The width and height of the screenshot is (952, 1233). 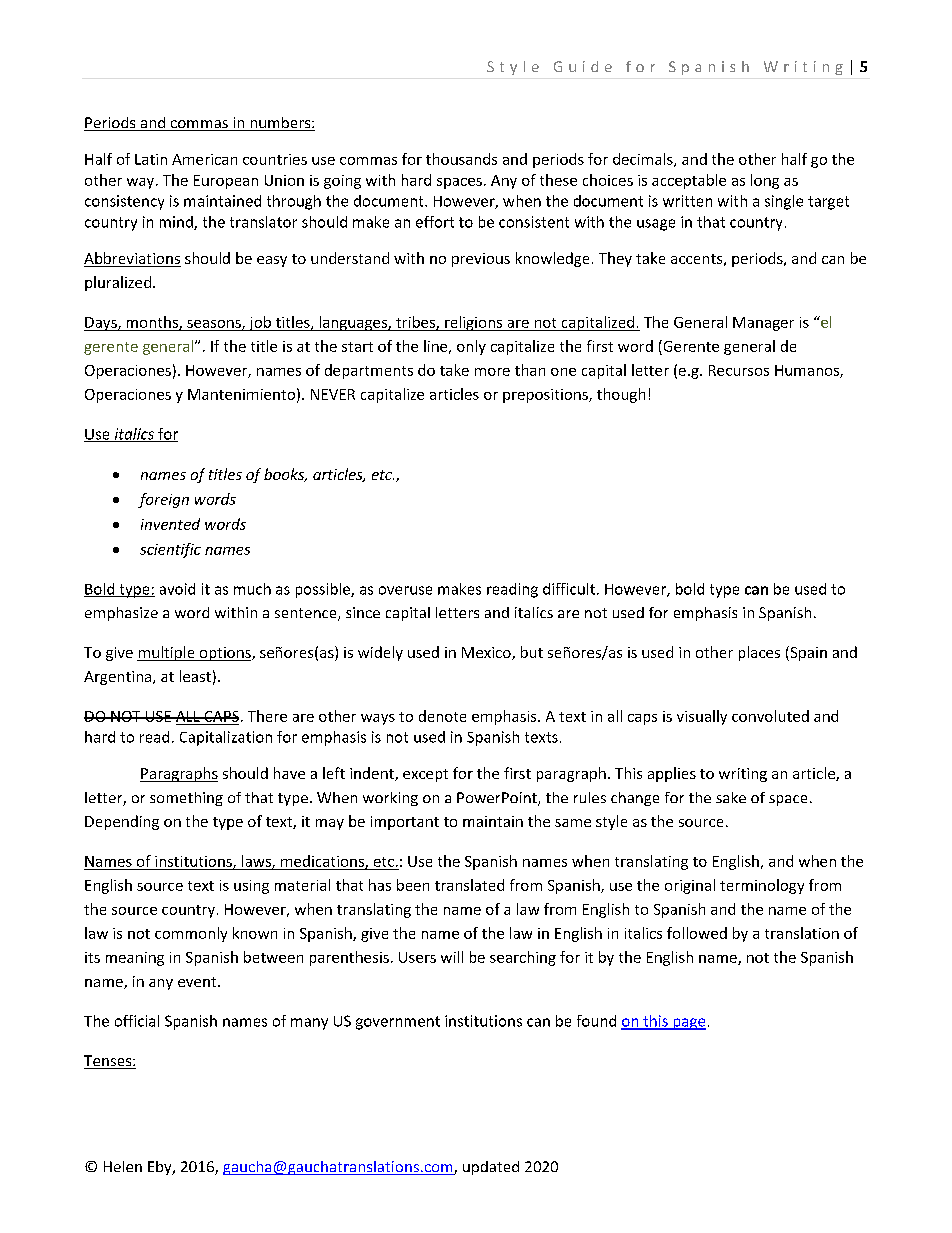 What do you see at coordinates (186, 799) in the screenshot?
I see `something` at bounding box center [186, 799].
